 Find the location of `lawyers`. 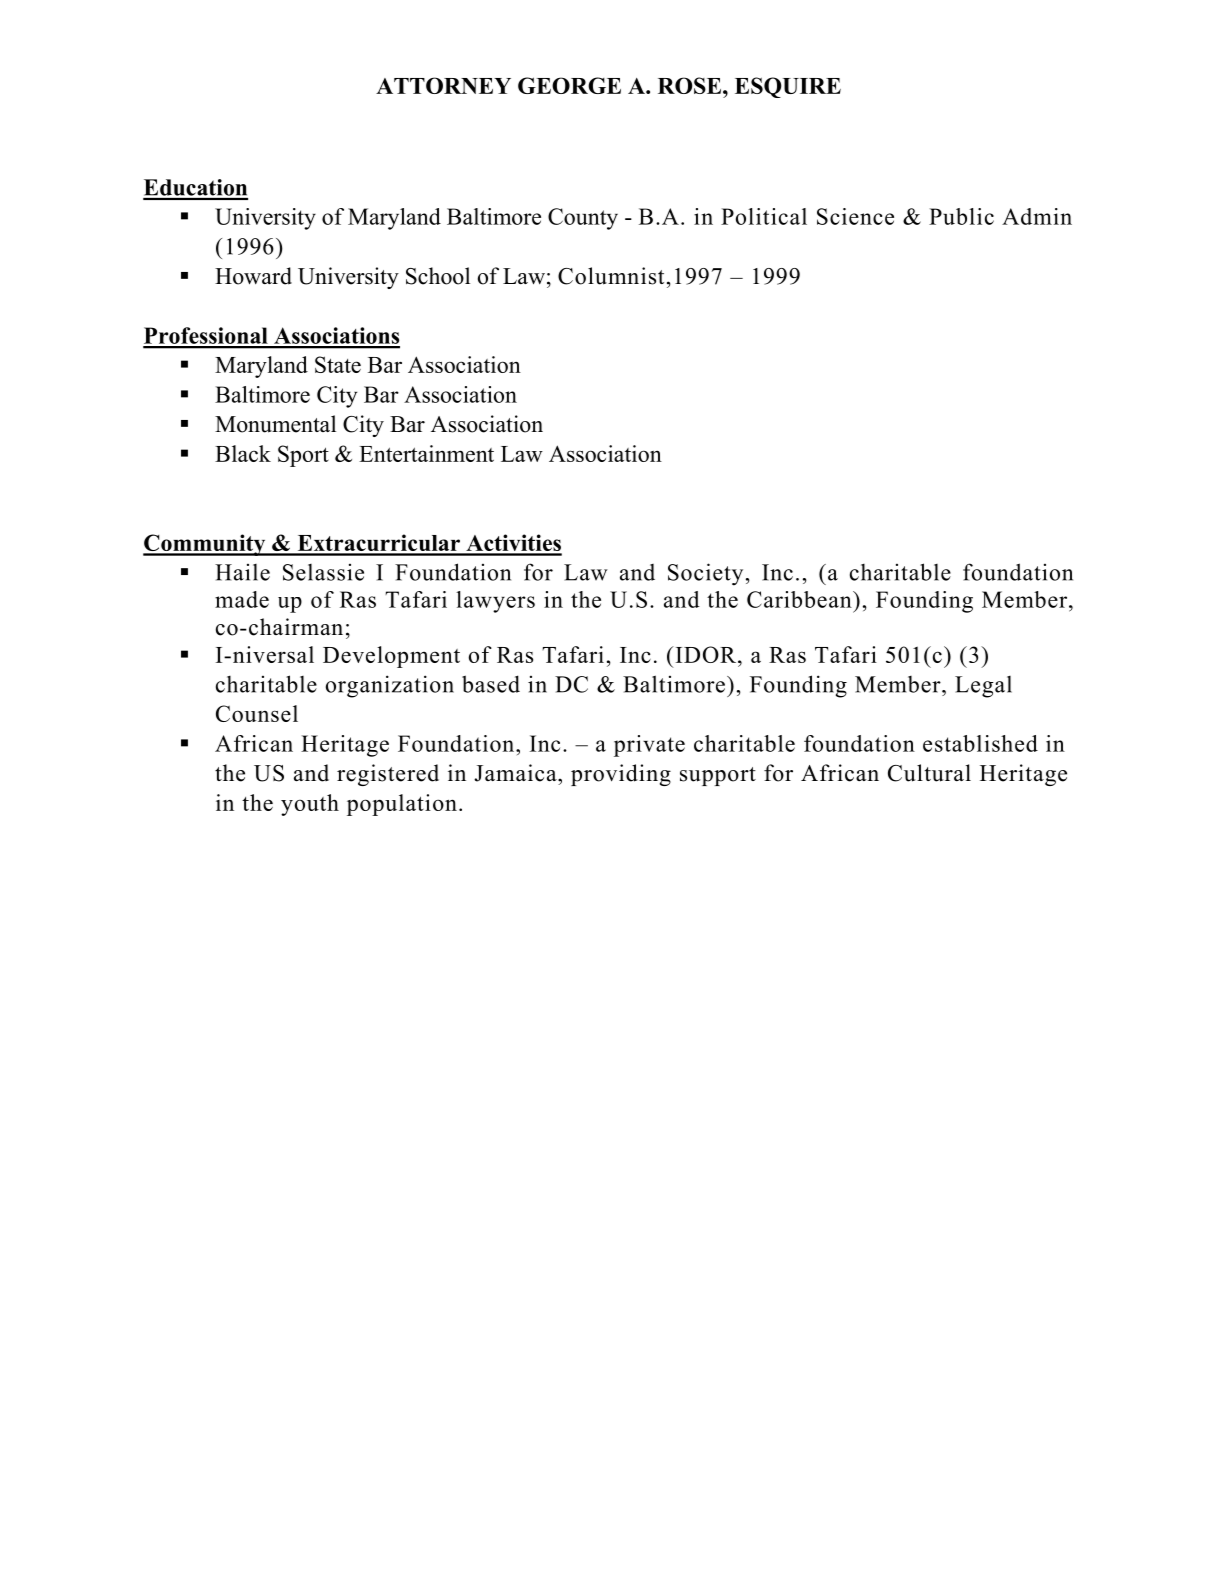

lawyers is located at coordinates (495, 602).
